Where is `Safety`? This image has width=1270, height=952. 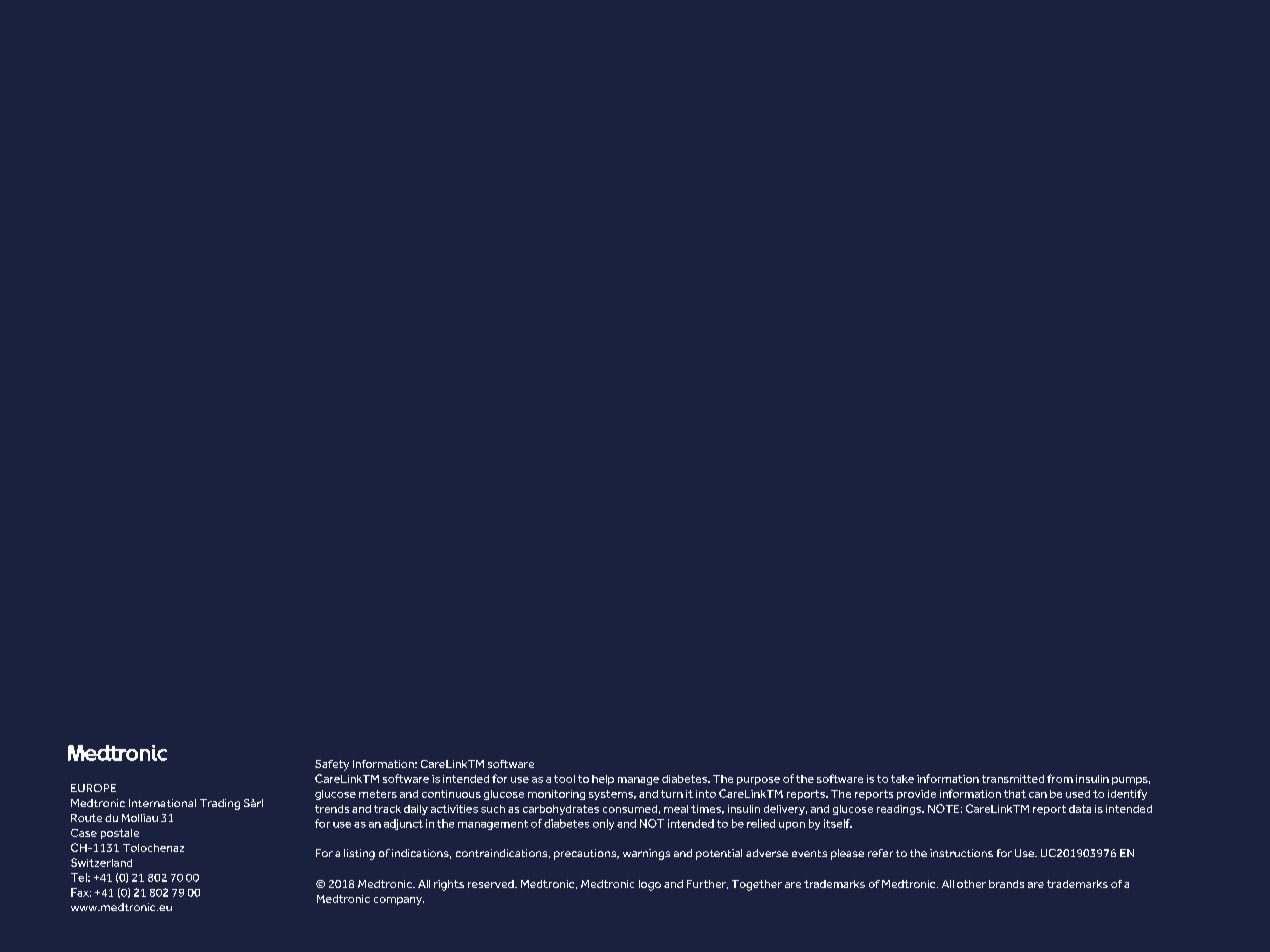 Safety is located at coordinates (332, 765).
